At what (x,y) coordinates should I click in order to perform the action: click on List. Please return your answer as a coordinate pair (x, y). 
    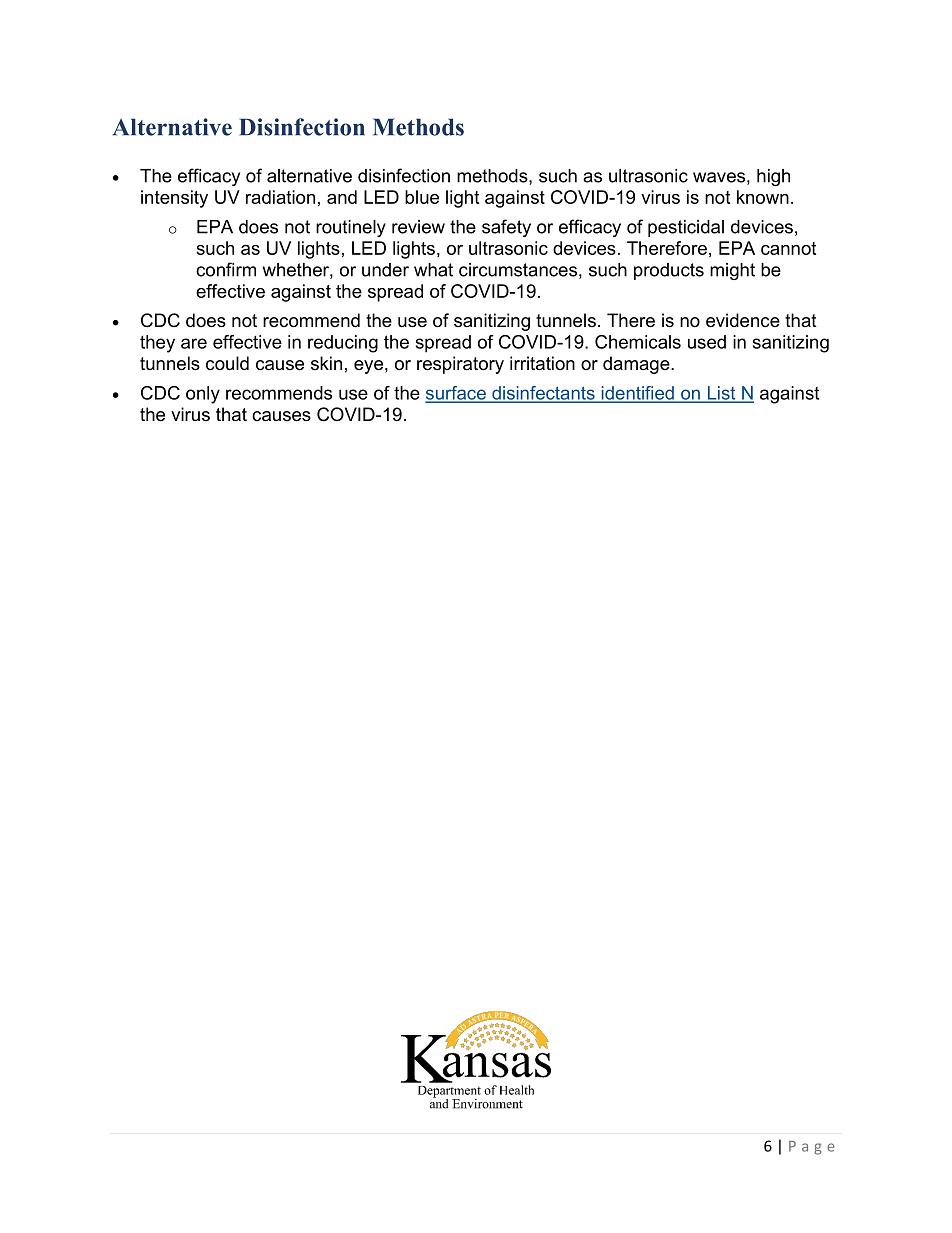
    Looking at the image, I should click on (721, 394).
